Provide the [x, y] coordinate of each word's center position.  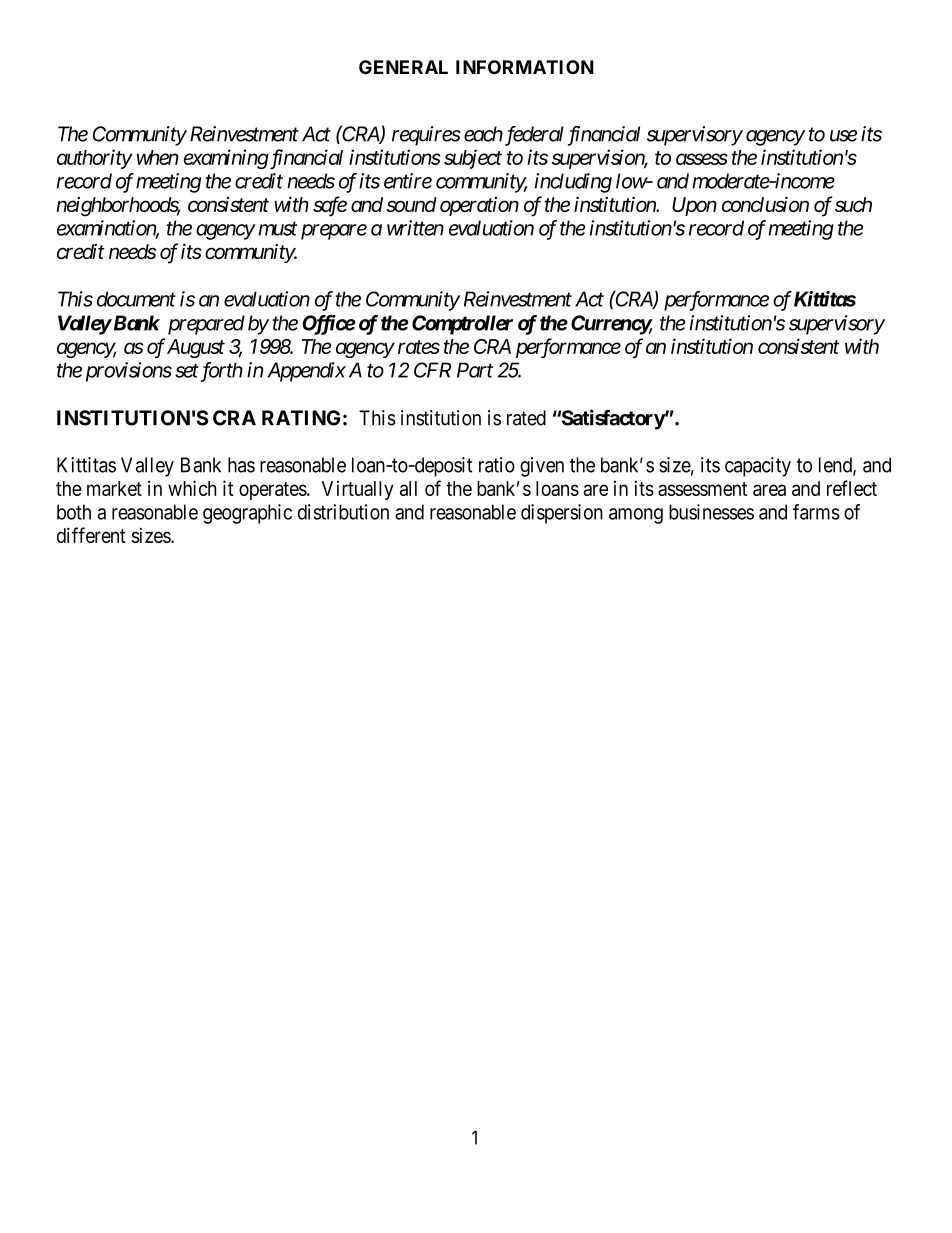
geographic [247, 514]
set [187, 371]
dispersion [562, 514]
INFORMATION [524, 67]
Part [475, 370]
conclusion [765, 204]
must [278, 229]
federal [532, 136]
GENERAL [403, 67]
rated [526, 418]
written [415, 228]
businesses [711, 512]
